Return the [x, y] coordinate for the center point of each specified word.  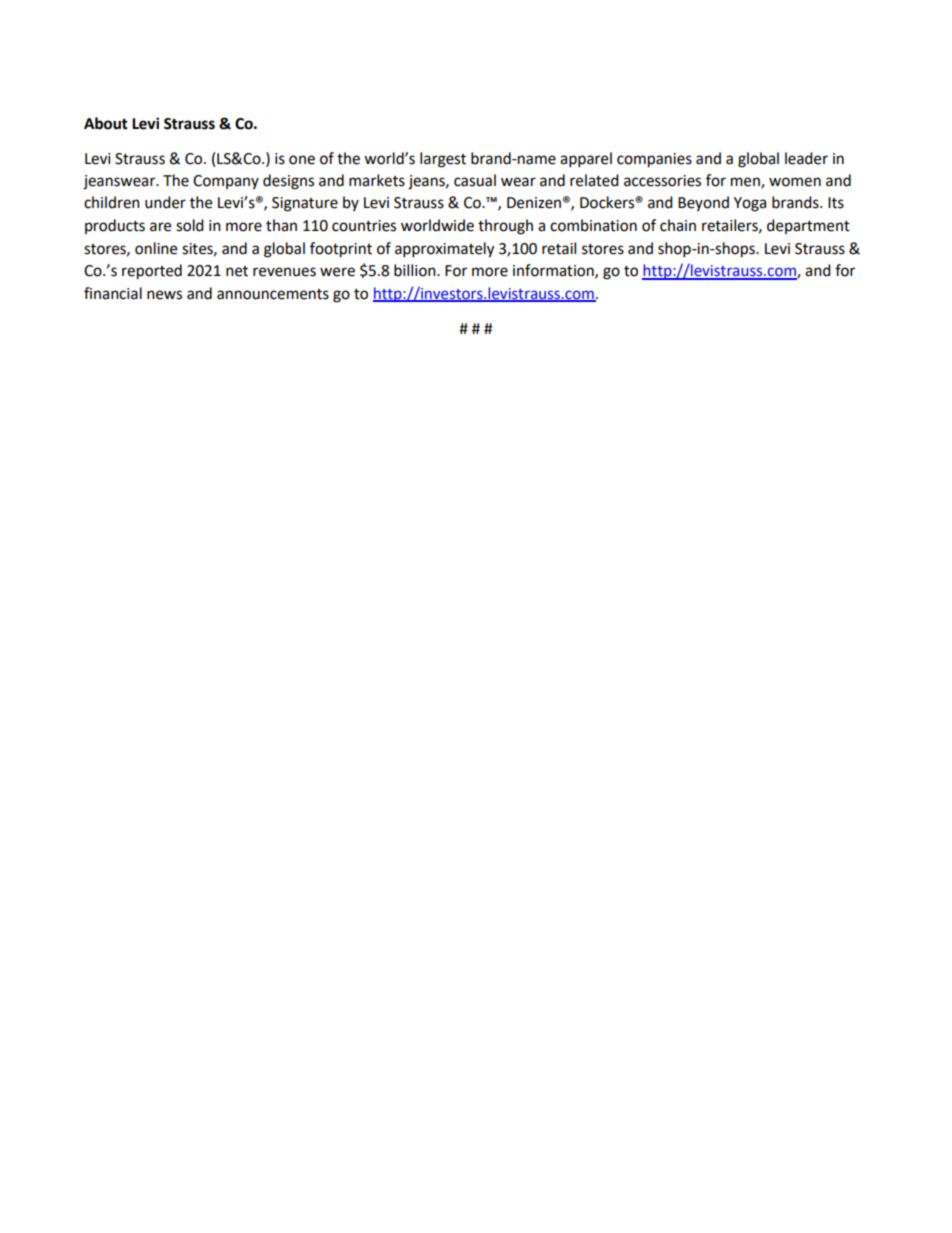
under [165, 202]
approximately [444, 250]
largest [443, 160]
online [156, 248]
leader [806, 158]
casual [475, 180]
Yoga [750, 204]
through [505, 227]
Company [226, 182]
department [808, 226]
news [164, 295]
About [106, 123]
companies [654, 160]
